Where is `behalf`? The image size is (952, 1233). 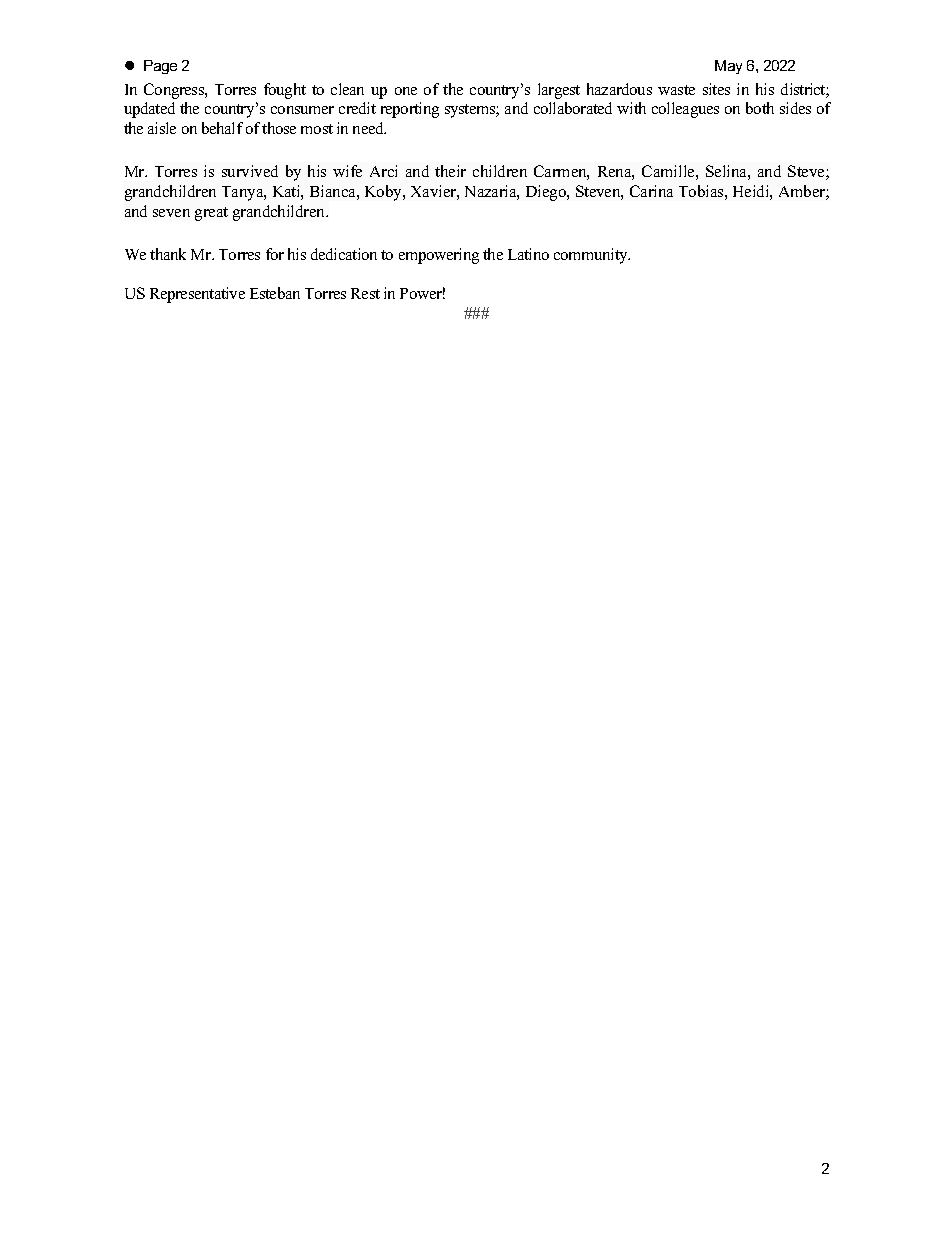
behalf is located at coordinates (222, 128).
